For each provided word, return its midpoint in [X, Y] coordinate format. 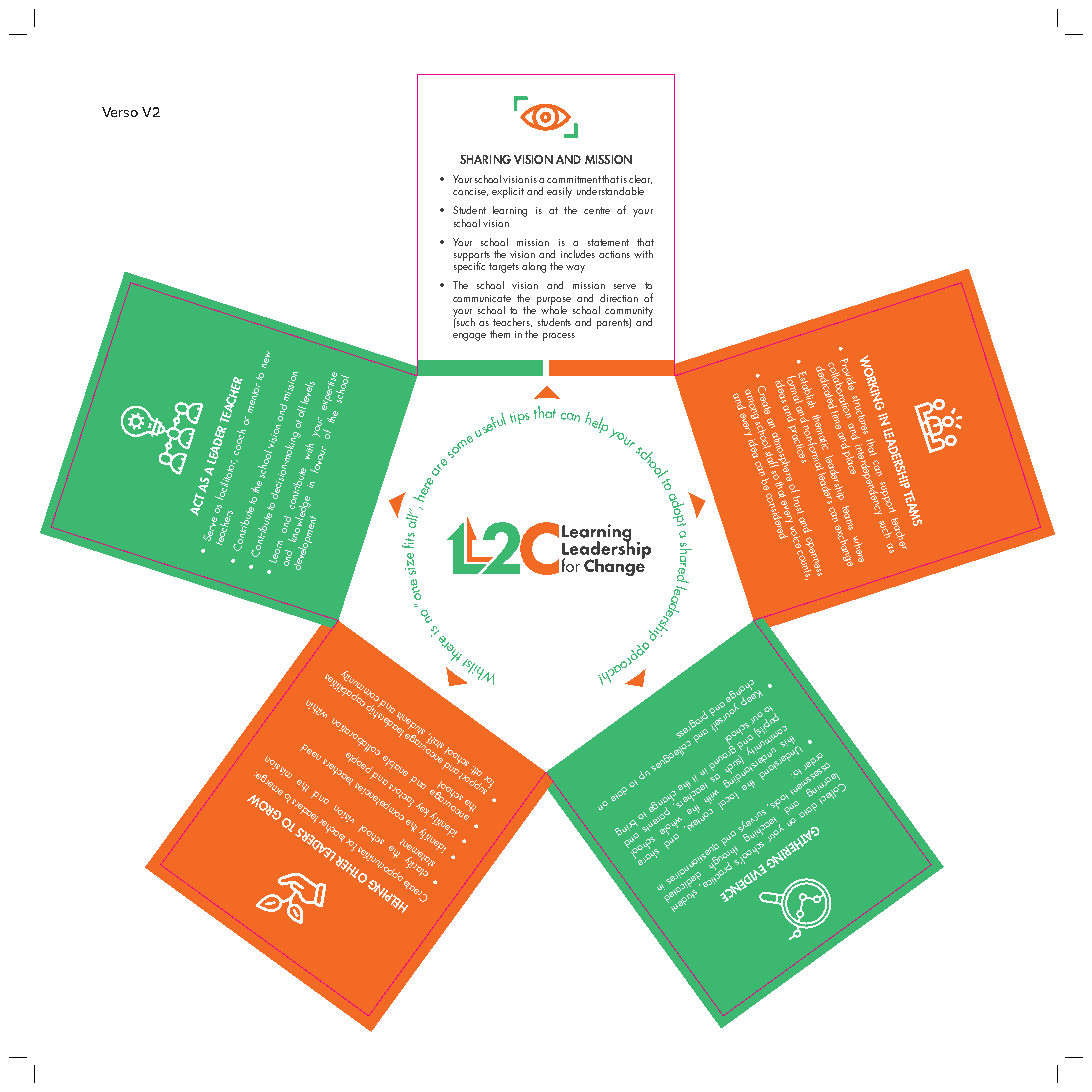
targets [504, 268]
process [559, 337]
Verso [120, 112]
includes [578, 254]
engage [469, 337]
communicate [482, 298]
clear [640, 179]
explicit [508, 192]
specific [469, 266]
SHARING [485, 159]
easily [559, 192]
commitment [574, 179]
